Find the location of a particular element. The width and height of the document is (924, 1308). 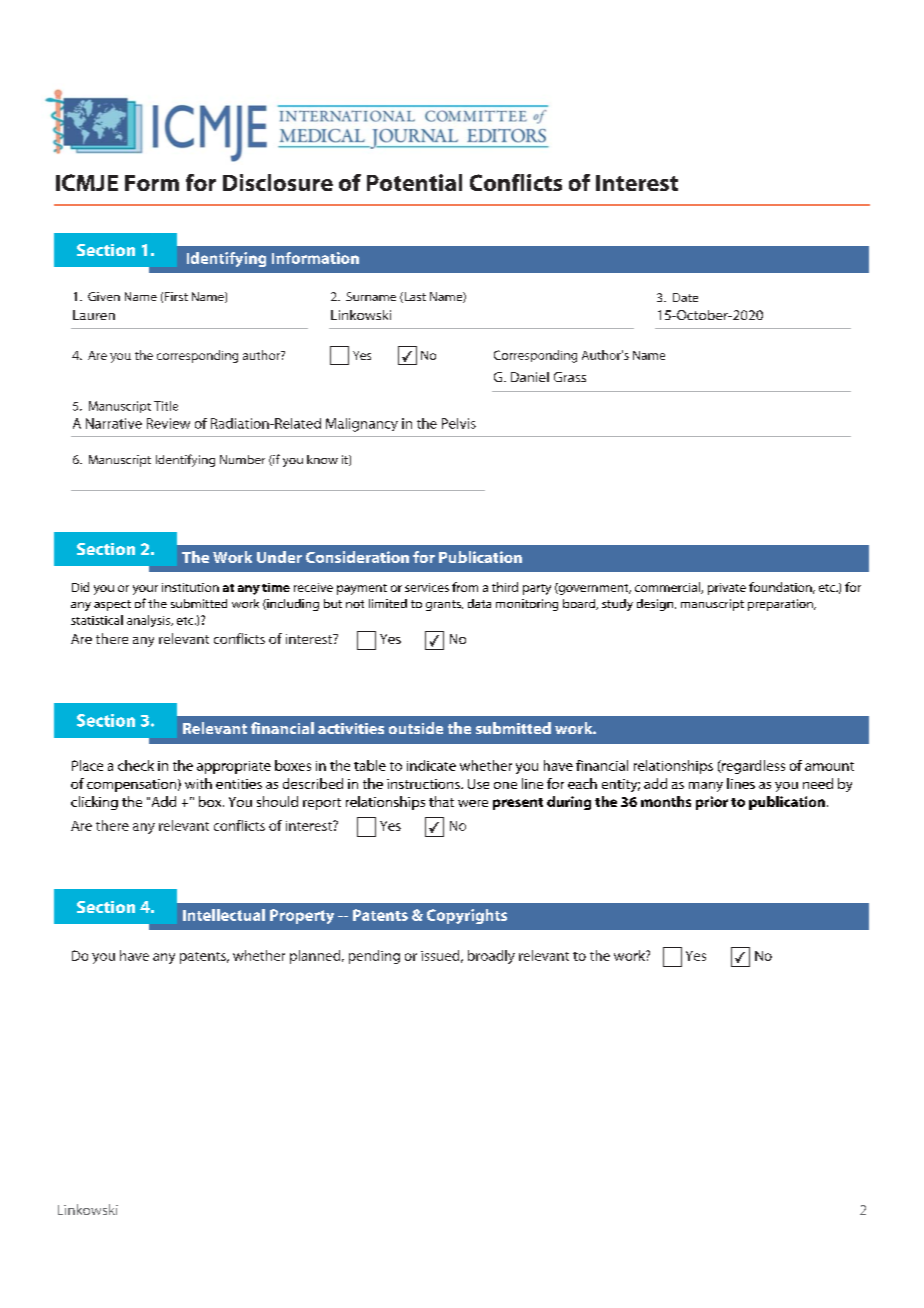

Potential is located at coordinates (414, 182).
